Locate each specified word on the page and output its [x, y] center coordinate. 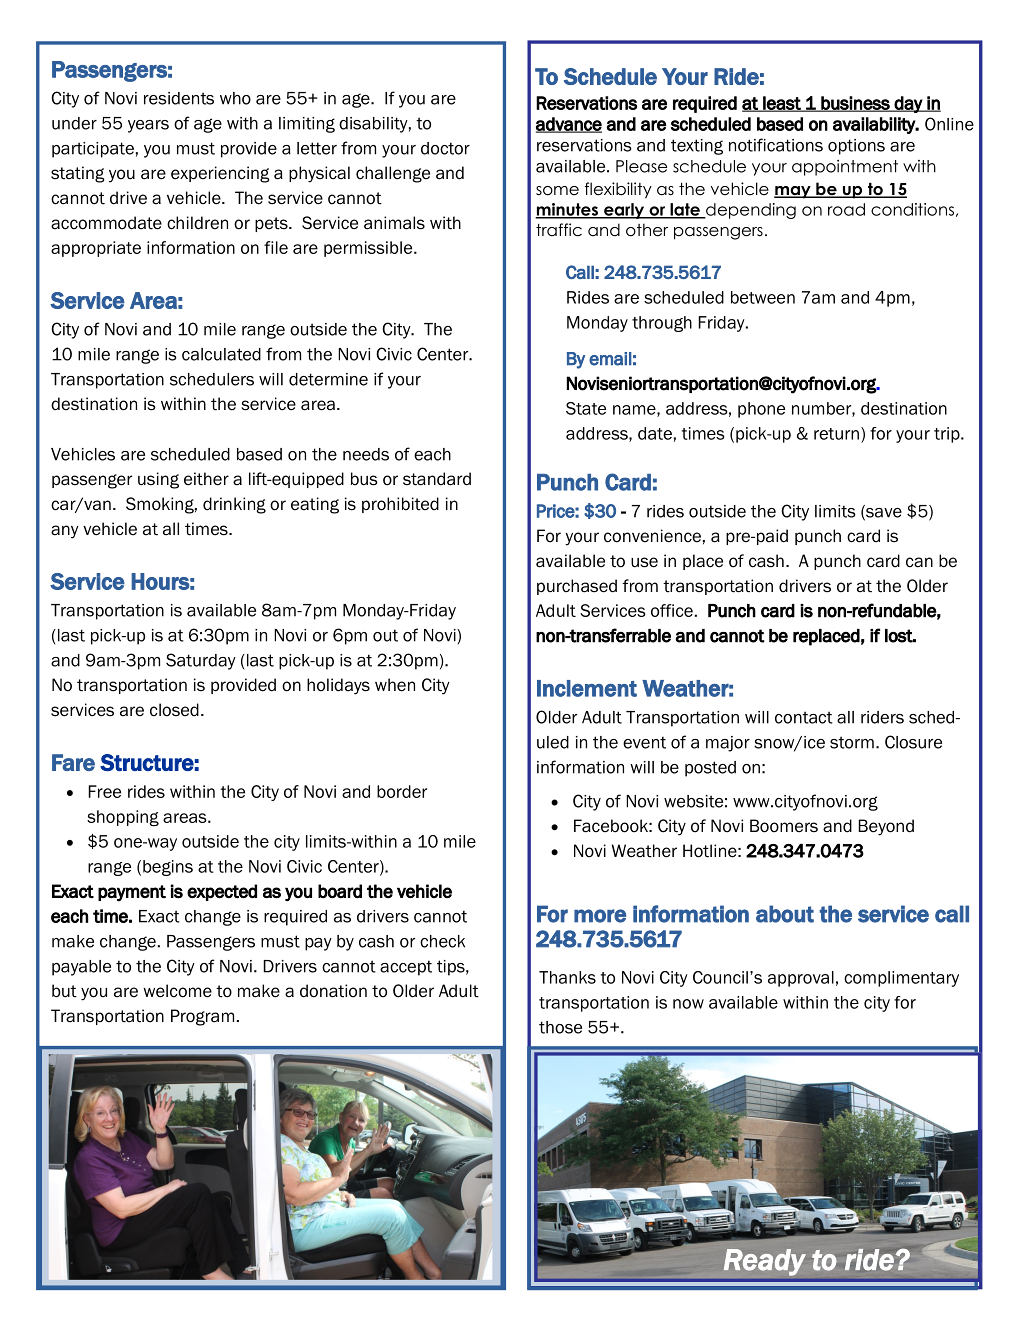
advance [569, 125]
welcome [177, 991]
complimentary [901, 979]
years [148, 126]
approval [801, 979]
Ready [765, 1262]
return [836, 434]
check [442, 941]
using [158, 480]
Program [202, 1017]
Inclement [587, 688]
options [856, 147]
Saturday [201, 661]
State [586, 408]
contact [804, 717]
